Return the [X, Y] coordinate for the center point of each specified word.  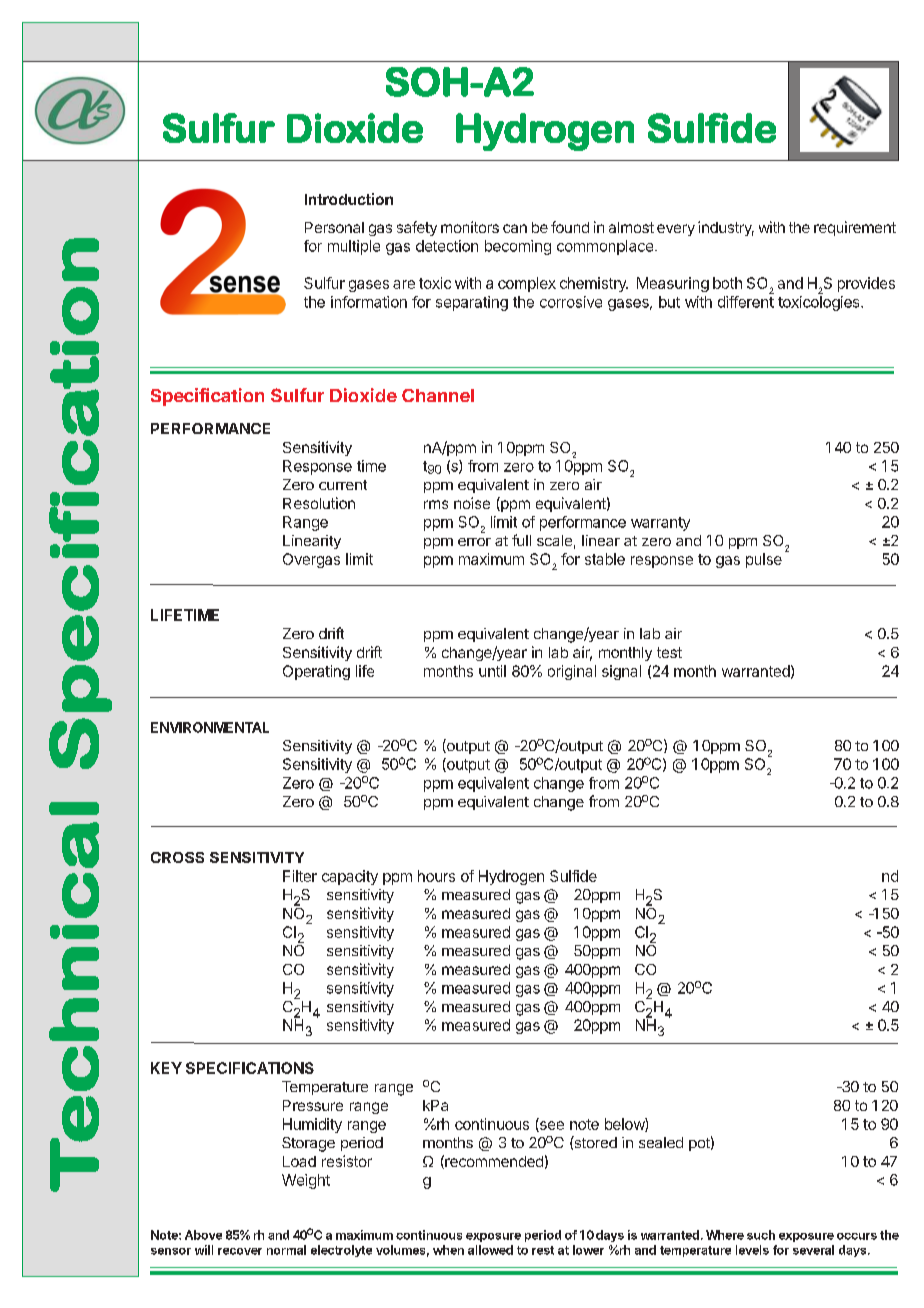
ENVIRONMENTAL [210, 727]
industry [726, 228]
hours [436, 876]
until [492, 671]
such [761, 1235]
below [625, 1125]
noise [472, 503]
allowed [490, 1250]
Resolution [319, 503]
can [515, 228]
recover [240, 1251]
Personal [334, 227]
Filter [300, 876]
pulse [764, 560]
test [669, 652]
